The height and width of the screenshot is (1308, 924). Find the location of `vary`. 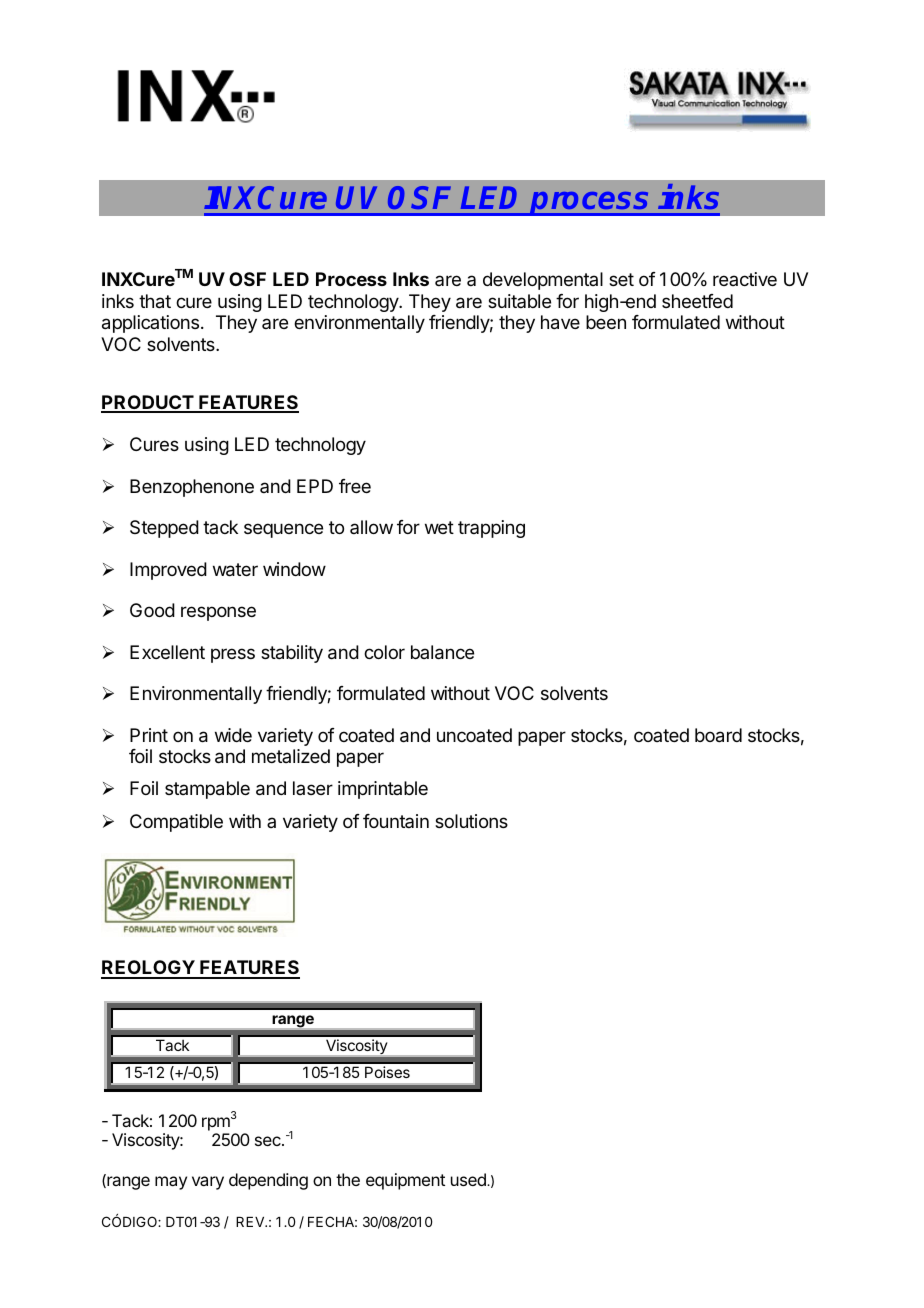

vary is located at coordinates (208, 1183).
